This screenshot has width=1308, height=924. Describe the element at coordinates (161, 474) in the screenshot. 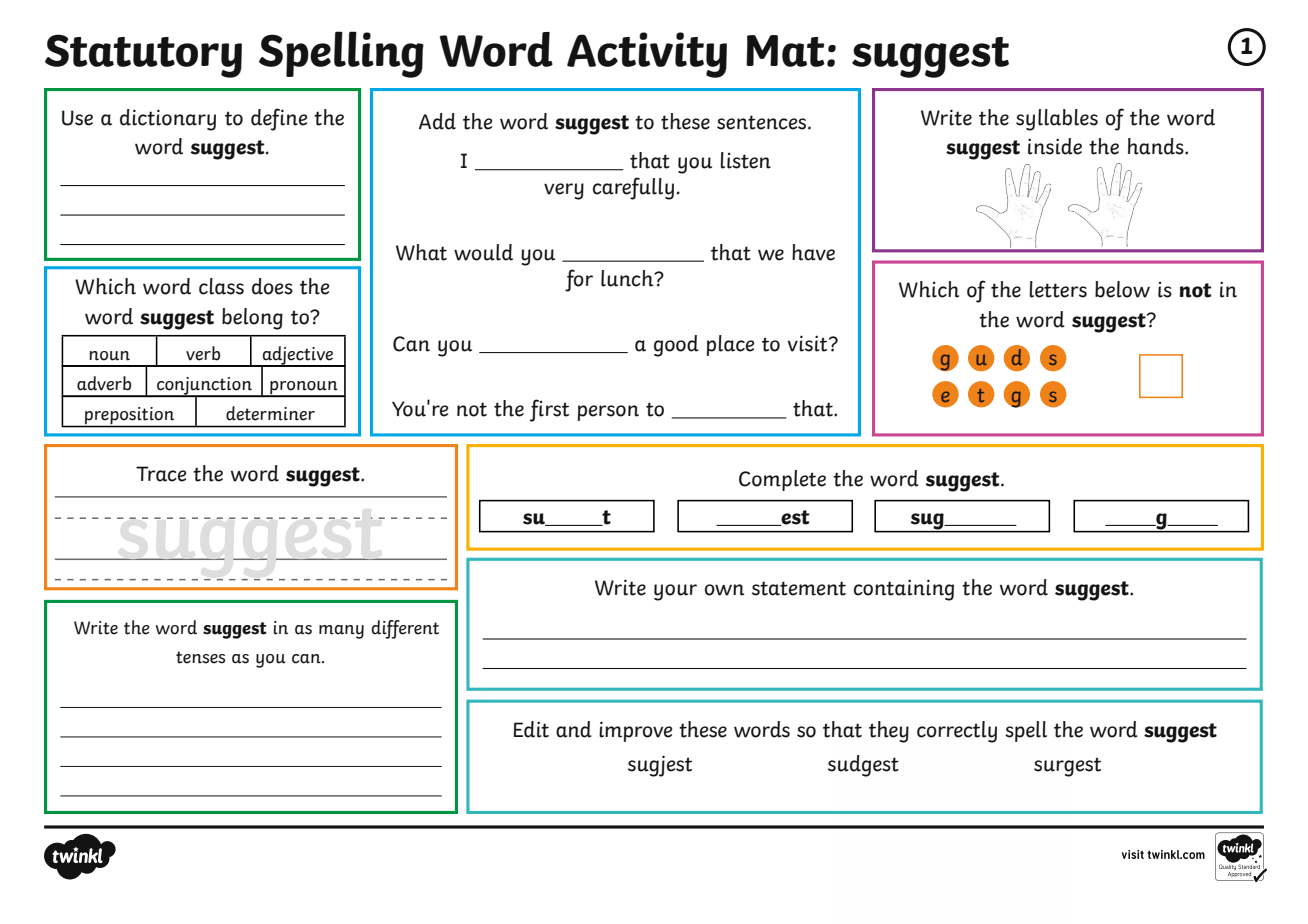

I see `Trace` at that location.
